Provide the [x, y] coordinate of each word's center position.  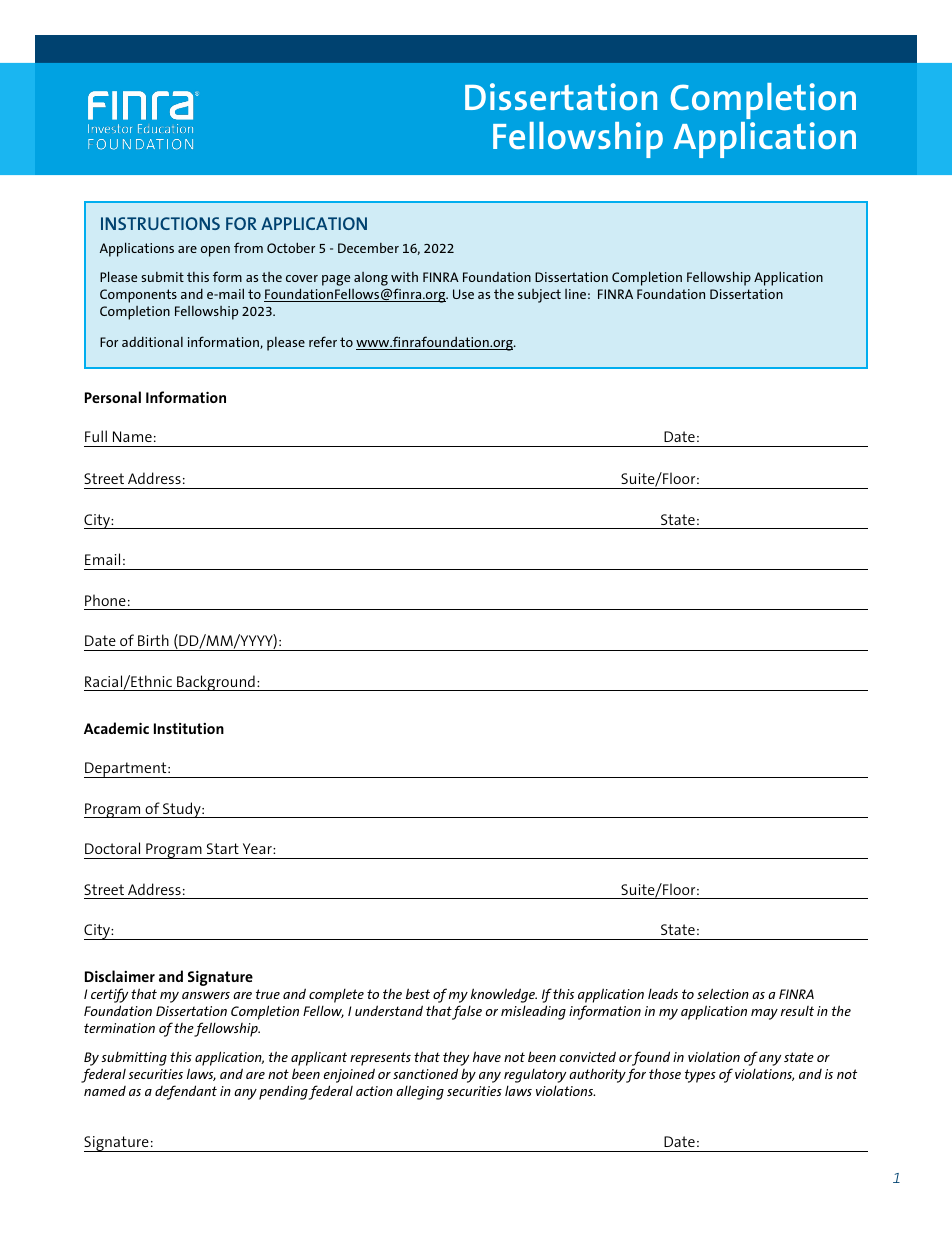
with [404, 277]
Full [96, 436]
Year [258, 848]
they [456, 1060]
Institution [189, 728]
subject [539, 296]
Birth [153, 640]
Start [223, 848]
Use [463, 294]
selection [723, 993]
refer [323, 341]
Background [216, 683]
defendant [186, 1092]
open [215, 251]
